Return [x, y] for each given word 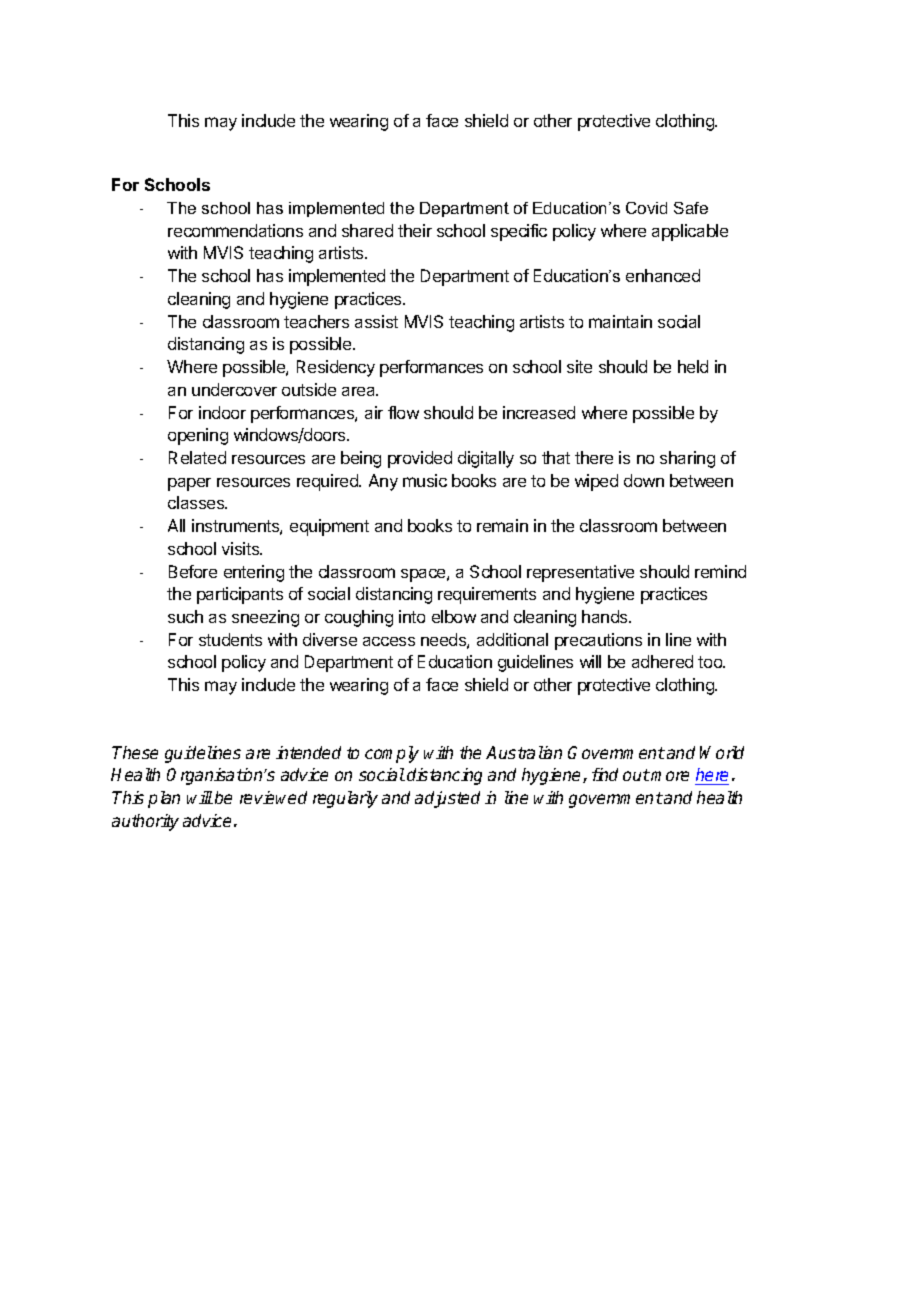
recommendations [235, 230]
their [415, 230]
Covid [646, 208]
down [644, 480]
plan [164, 799]
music [425, 480]
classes [197, 502]
